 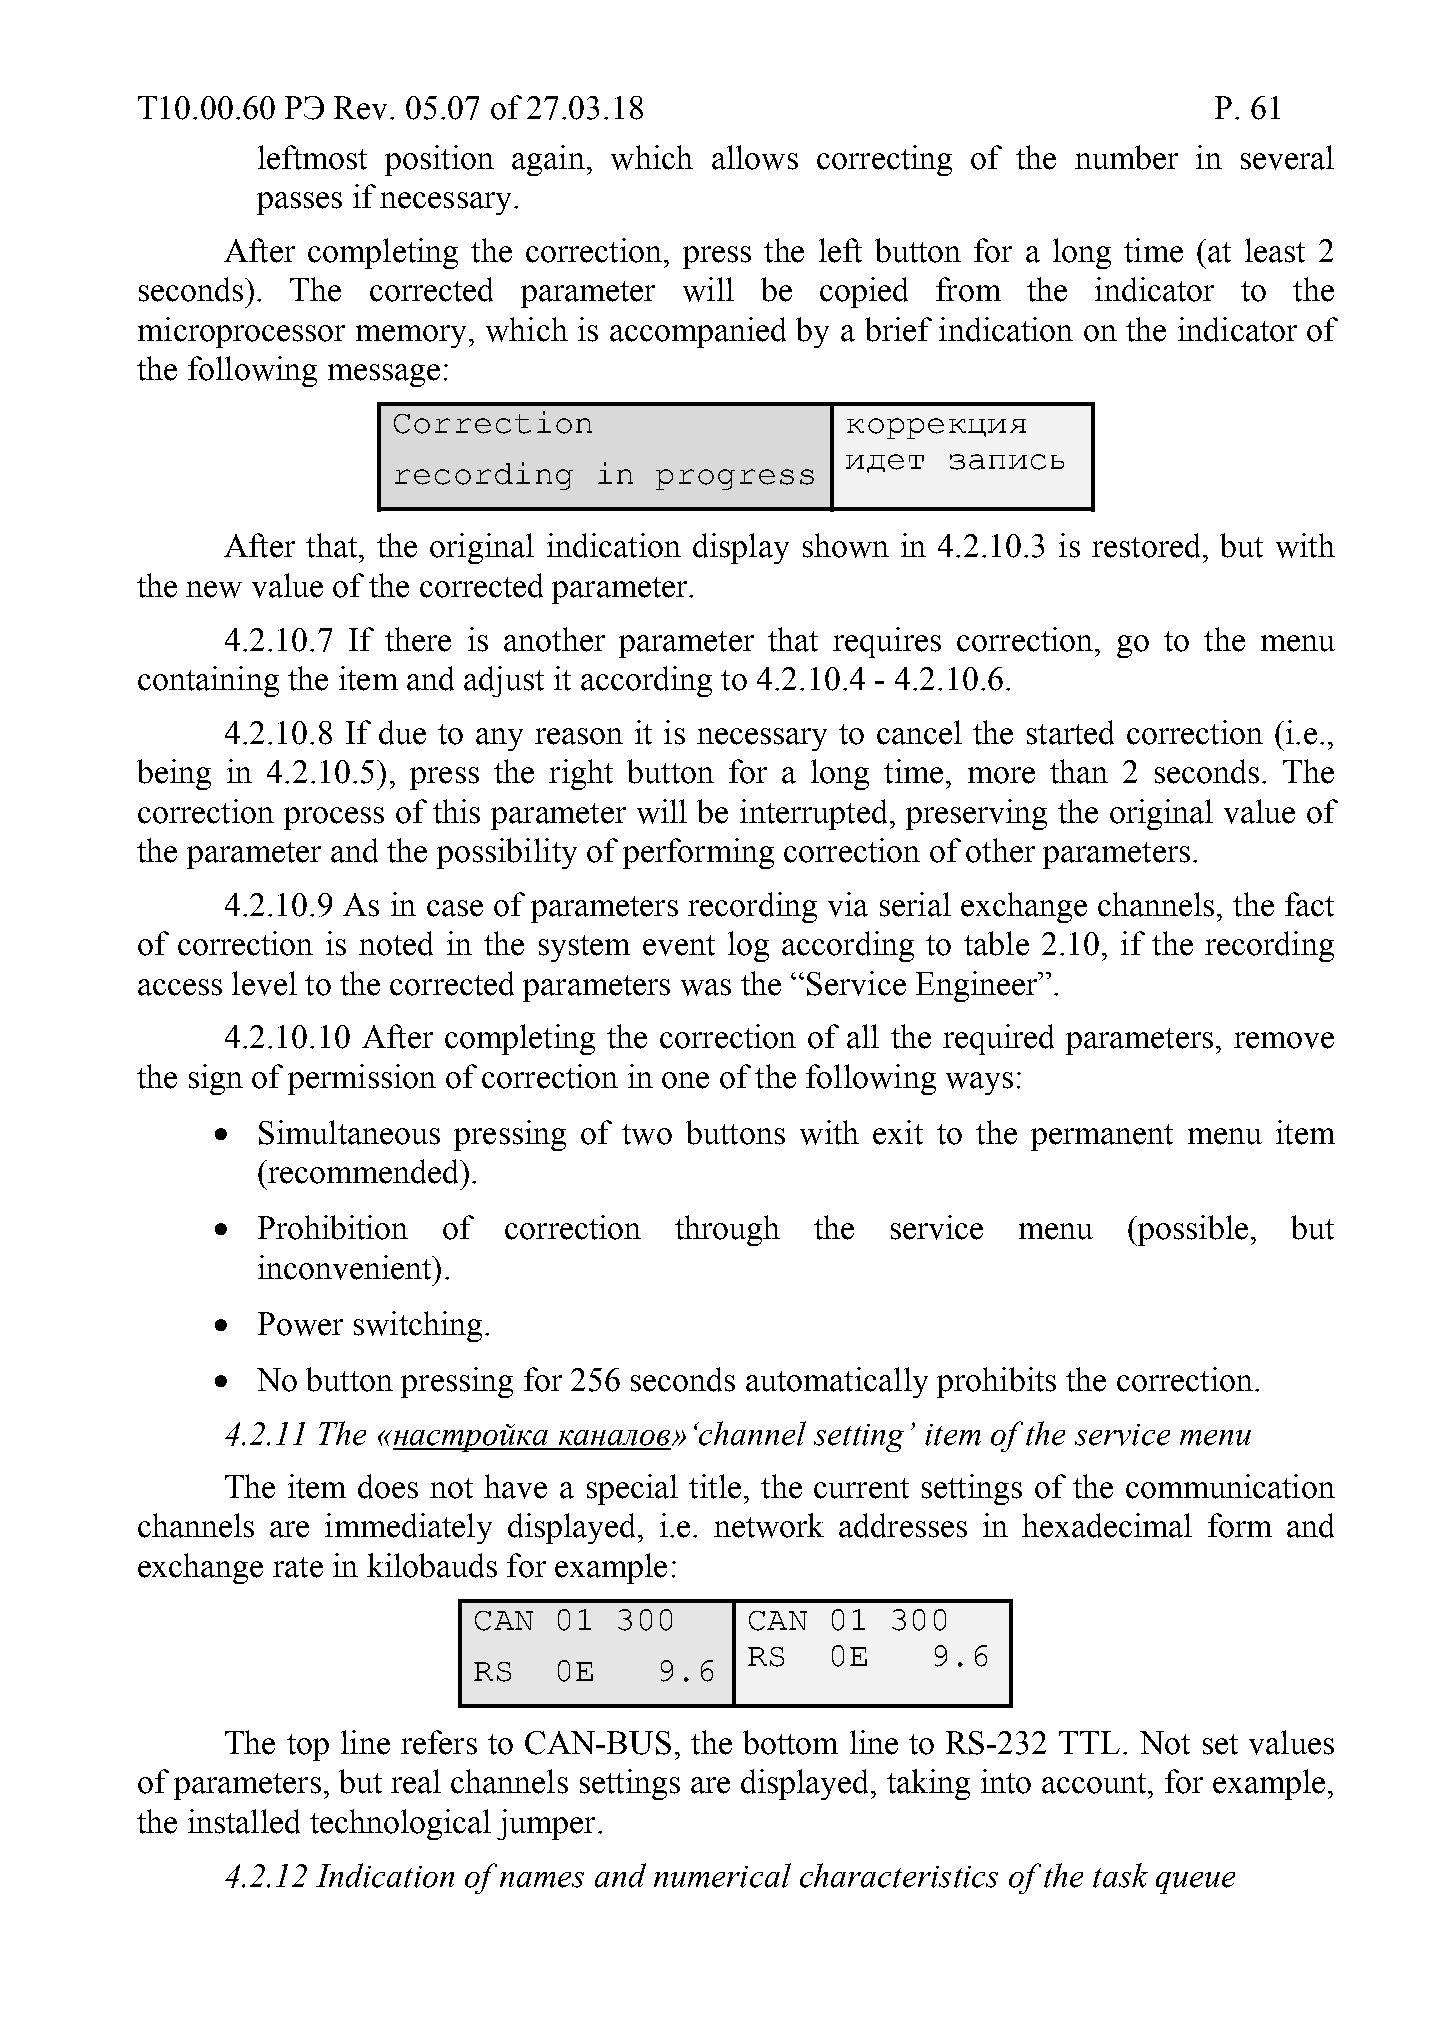 I want to click on passes, so click(x=299, y=203).
